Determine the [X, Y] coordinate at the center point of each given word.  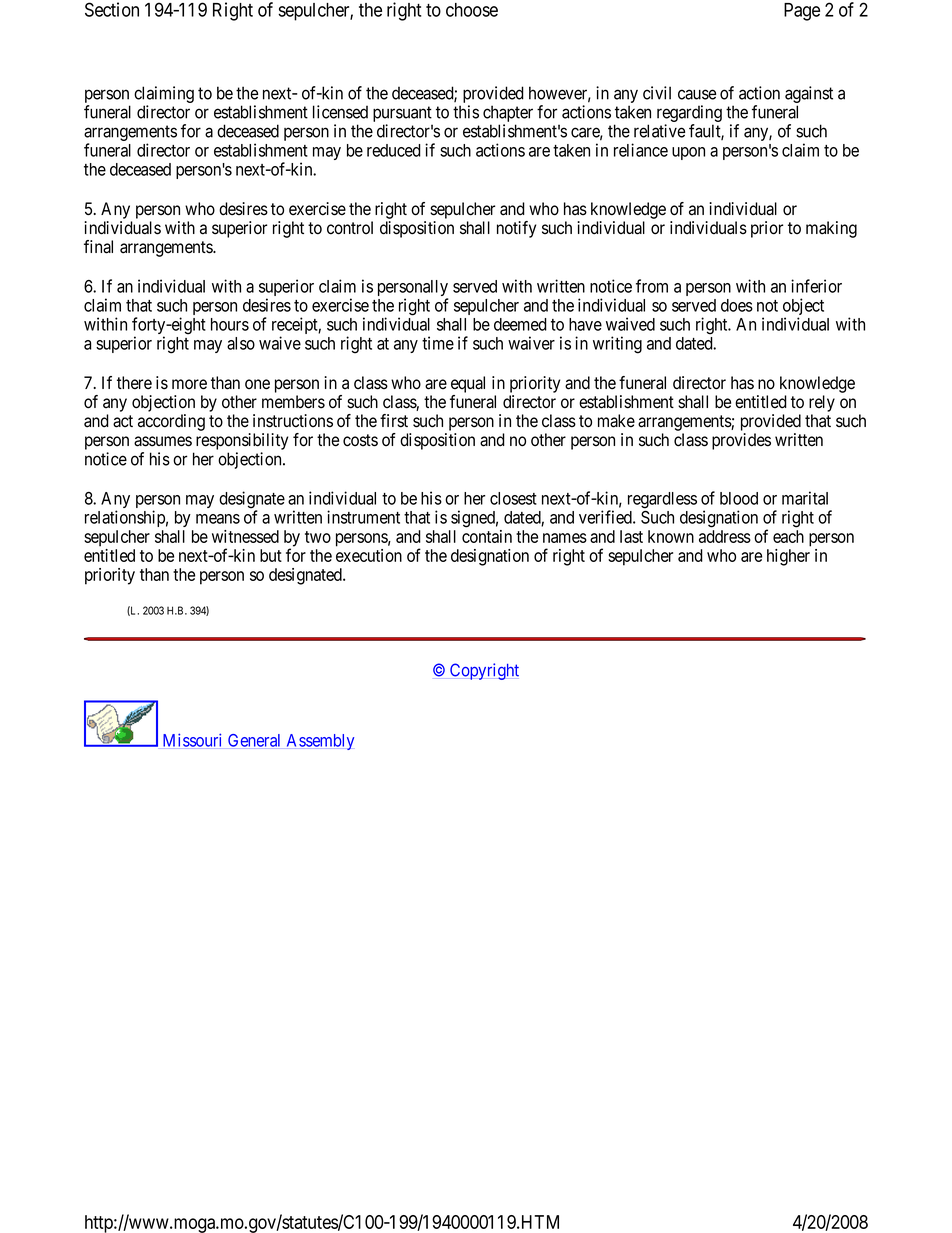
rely [822, 403]
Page [802, 12]
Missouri [192, 740]
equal [468, 384]
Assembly [320, 742]
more [189, 384]
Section [112, 9]
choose [472, 10]
